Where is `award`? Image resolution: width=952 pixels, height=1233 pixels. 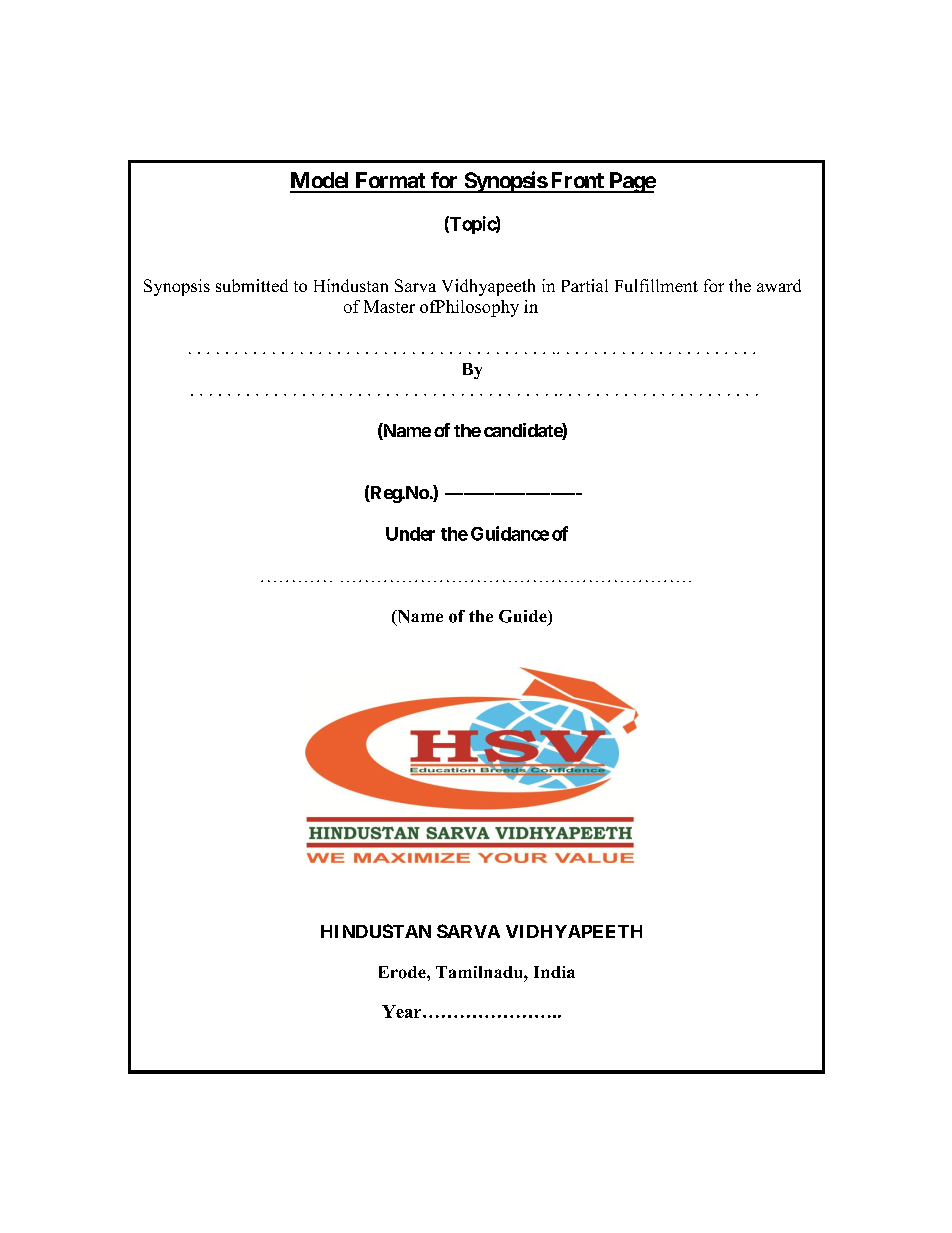 award is located at coordinates (779, 285).
